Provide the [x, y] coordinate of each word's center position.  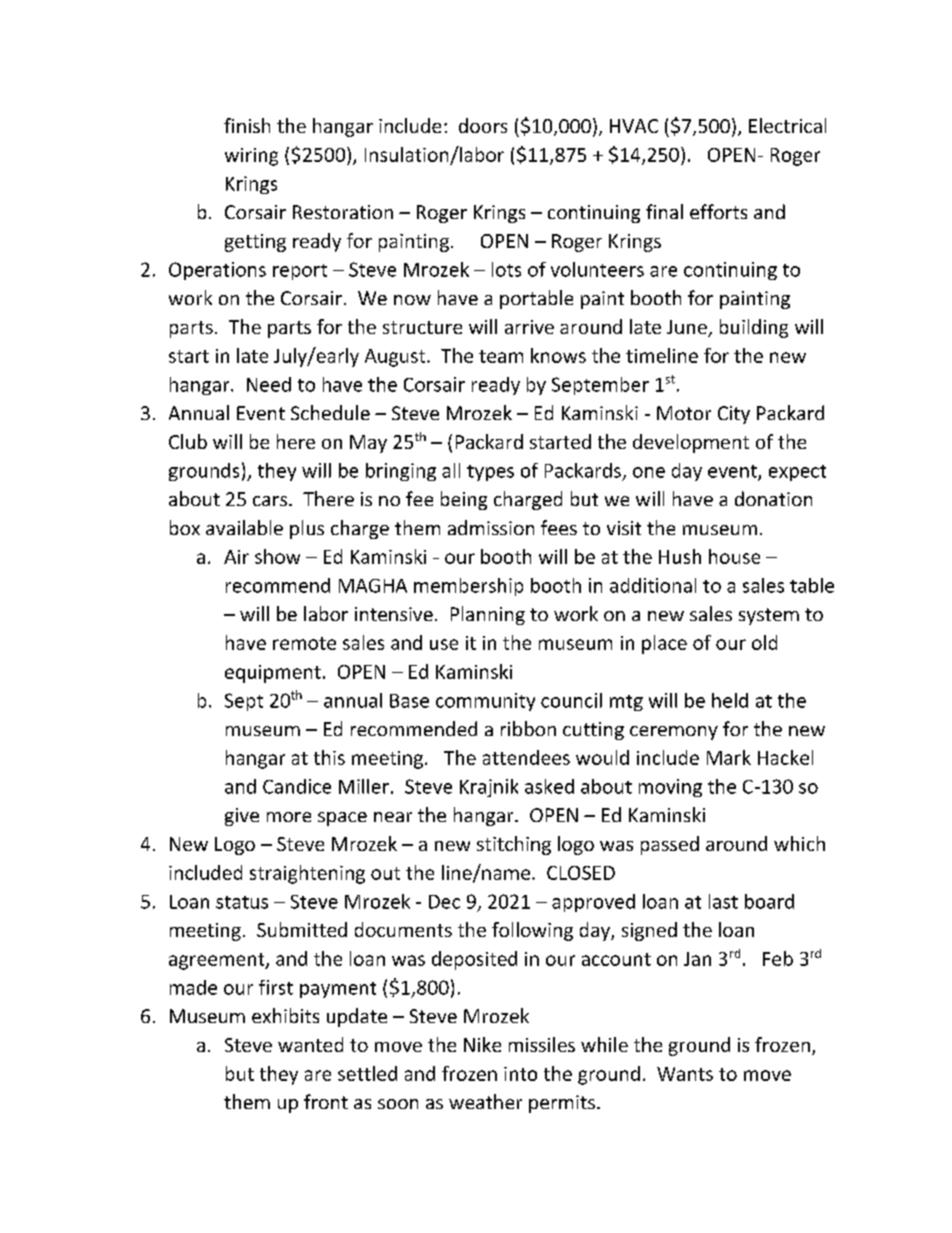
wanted [310, 1044]
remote [304, 643]
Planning [488, 615]
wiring [251, 157]
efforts [718, 211]
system [769, 616]
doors [483, 125]
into [520, 1074]
